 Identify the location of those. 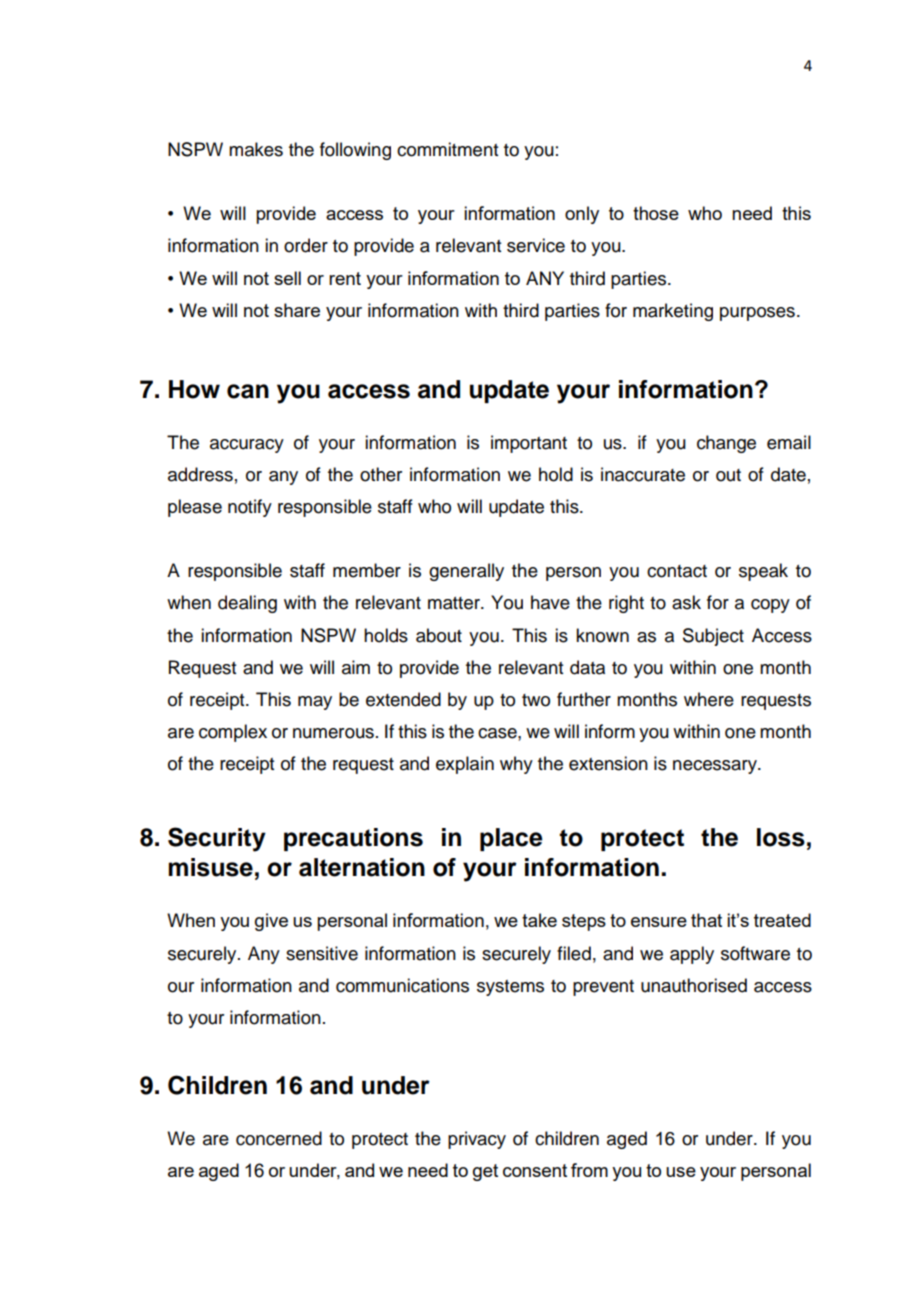
(656, 213).
